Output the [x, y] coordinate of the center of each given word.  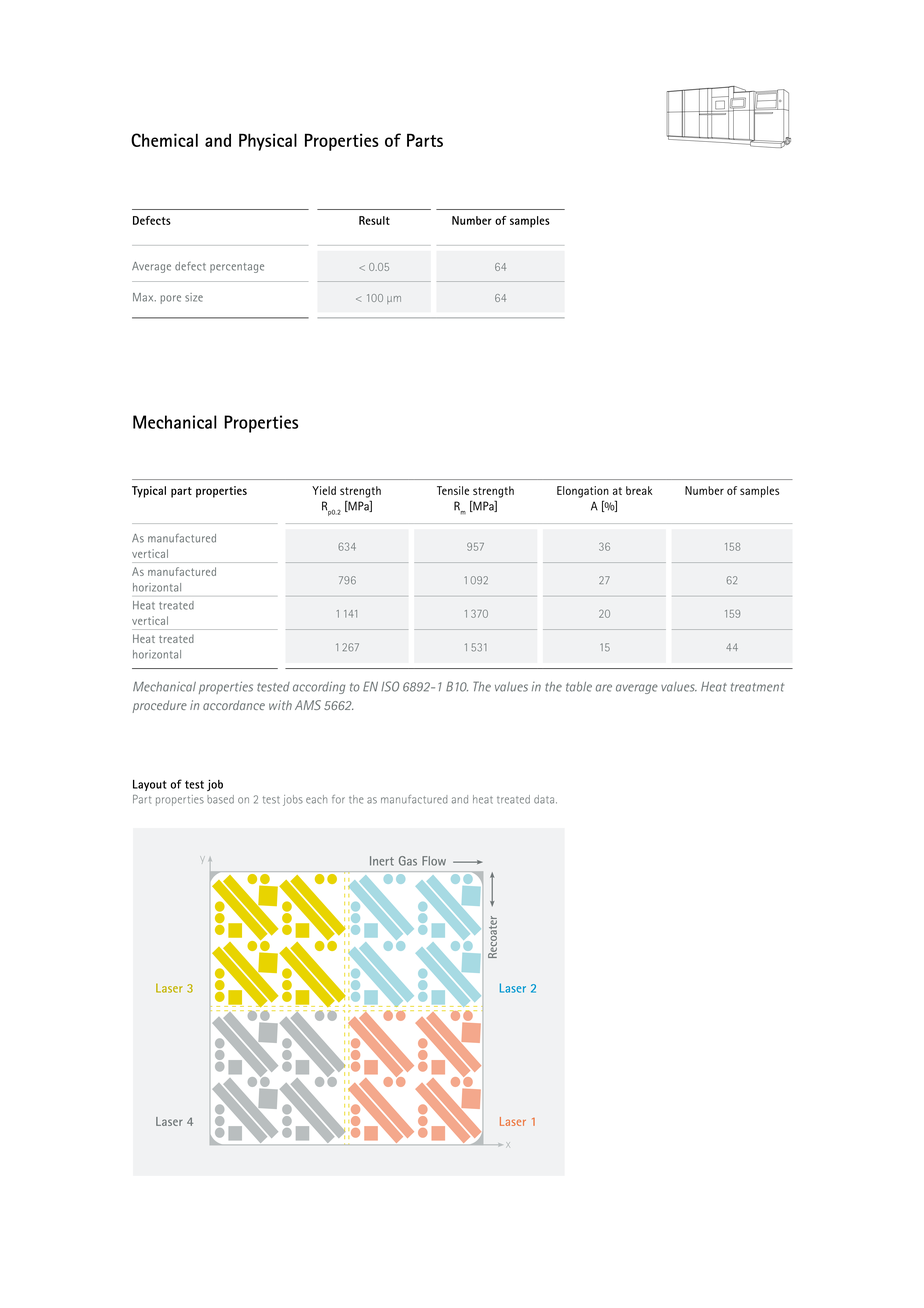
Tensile [453, 490]
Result [374, 220]
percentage [237, 268]
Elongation [583, 492]
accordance [234, 705]
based [220, 799]
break [639, 490]
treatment [757, 687]
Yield [324, 490]
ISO [390, 686]
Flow [434, 861]
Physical [268, 142]
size [194, 297]
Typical [149, 492]
